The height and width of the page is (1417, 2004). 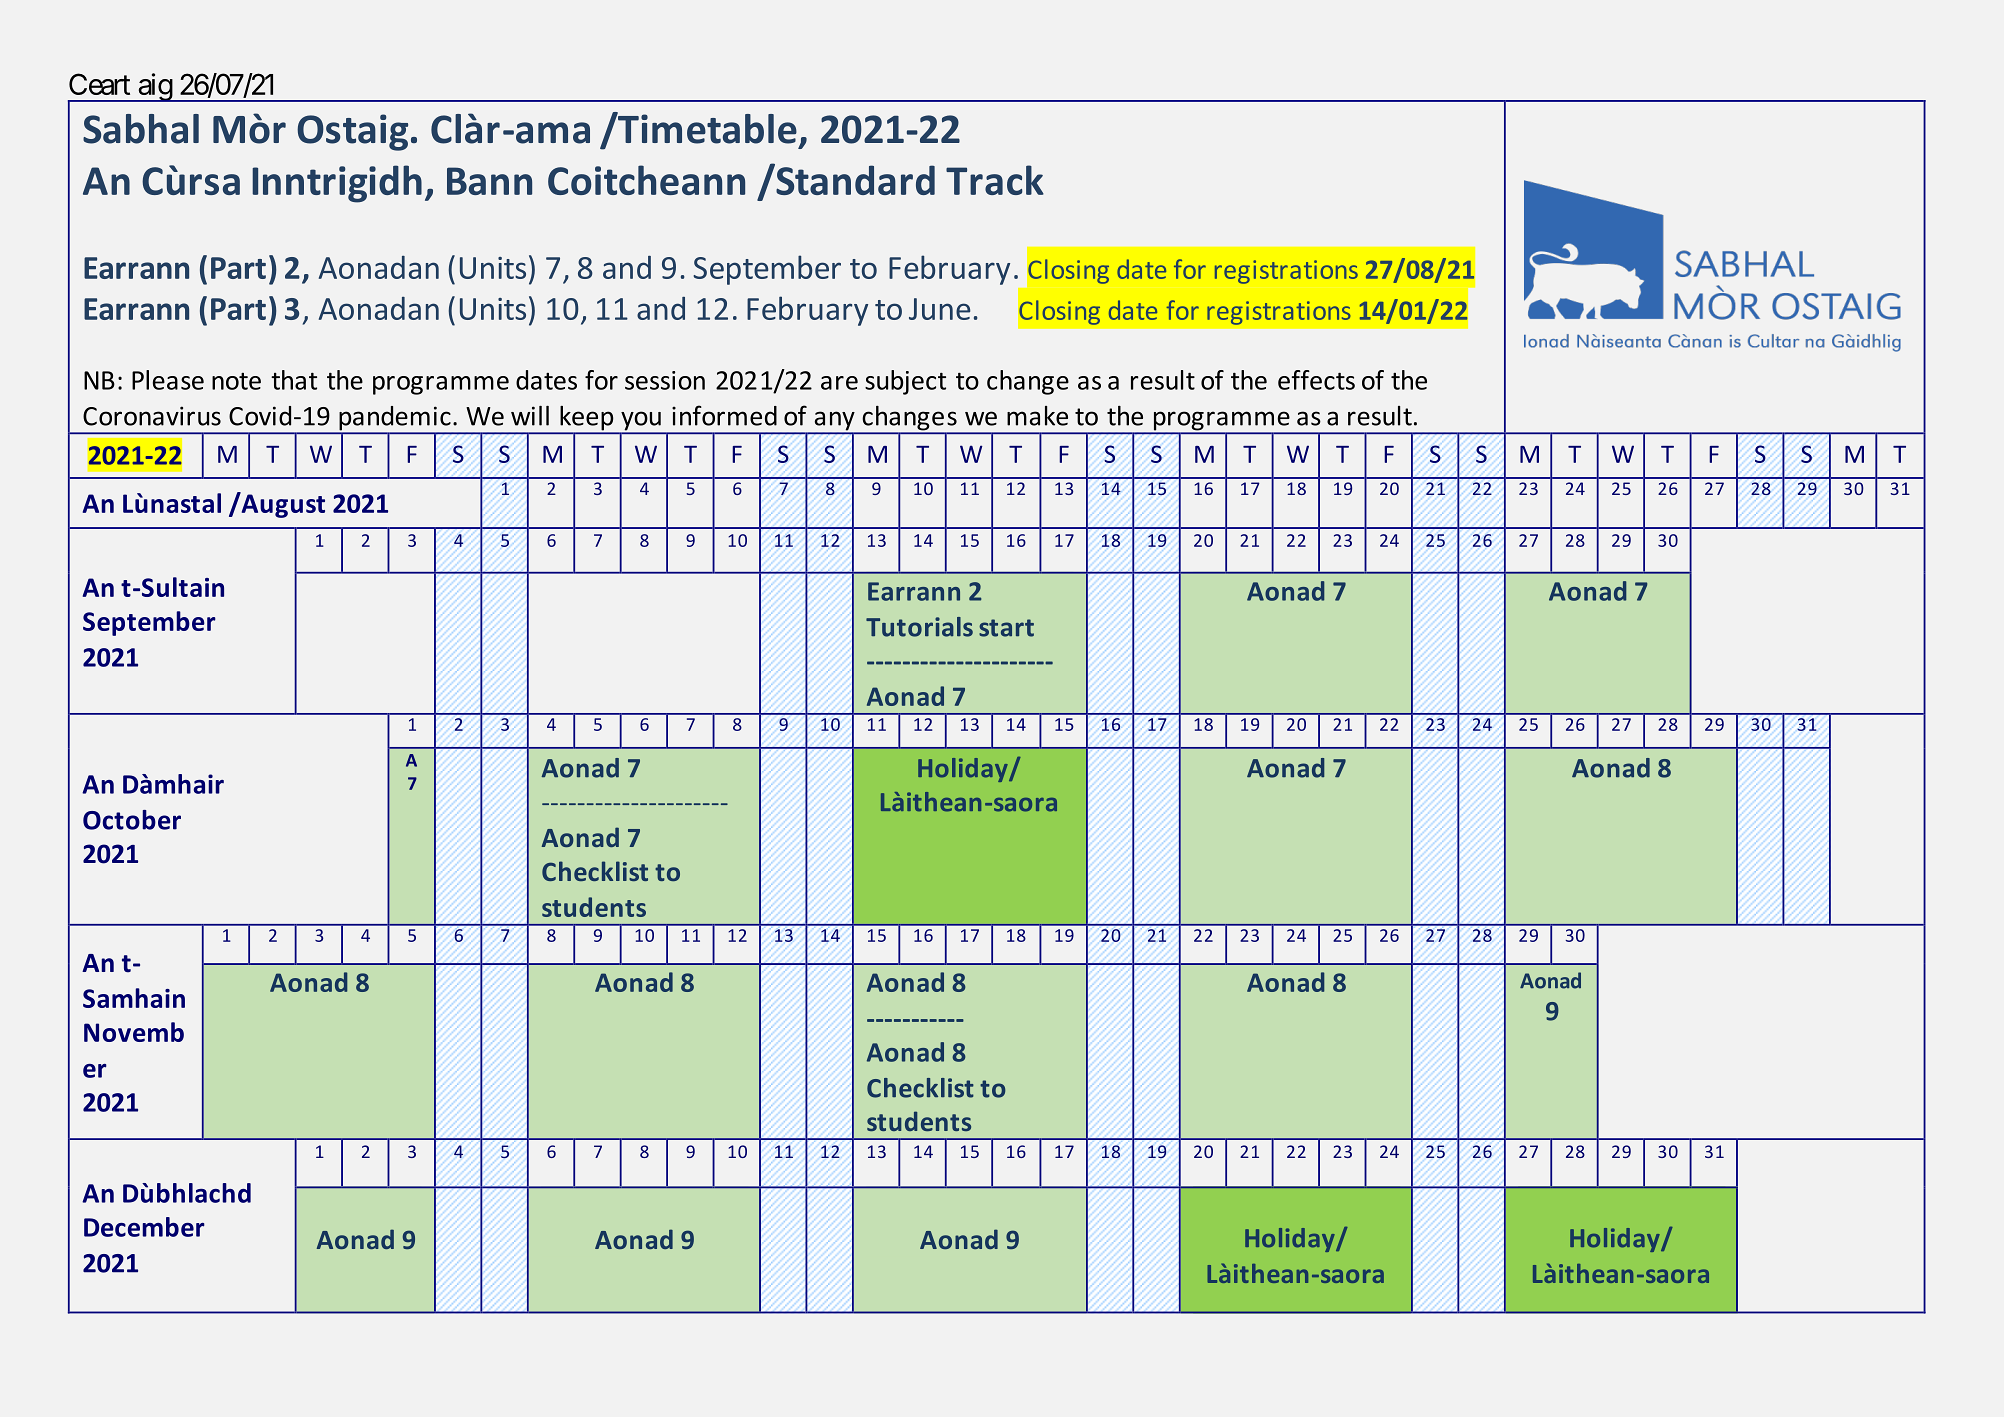 What do you see at coordinates (152, 416) in the page?
I see `Coronavirus` at bounding box center [152, 416].
